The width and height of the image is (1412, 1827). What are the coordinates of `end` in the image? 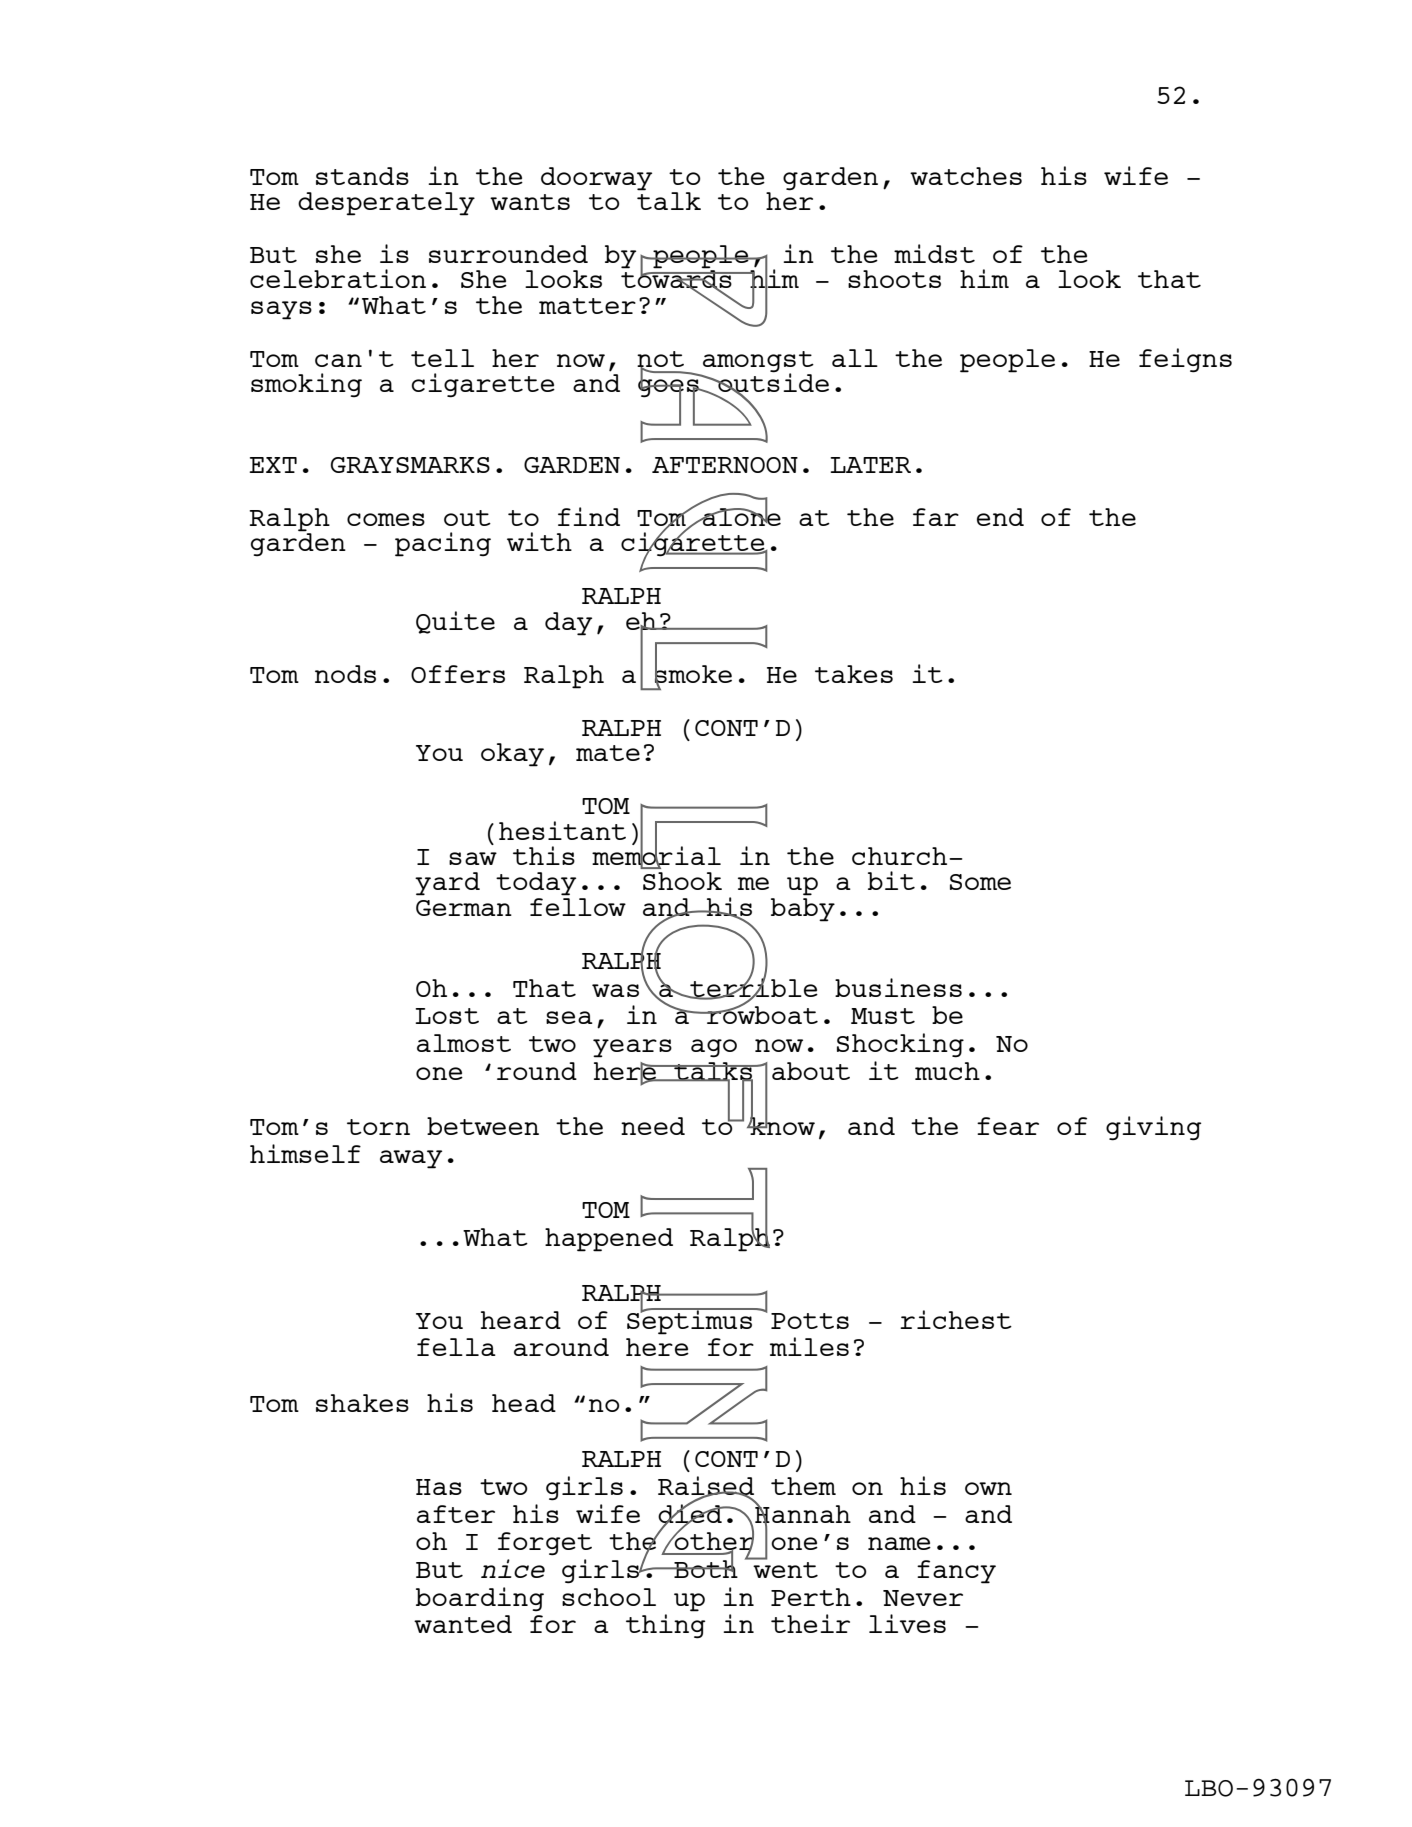 It's located at (1000, 517).
